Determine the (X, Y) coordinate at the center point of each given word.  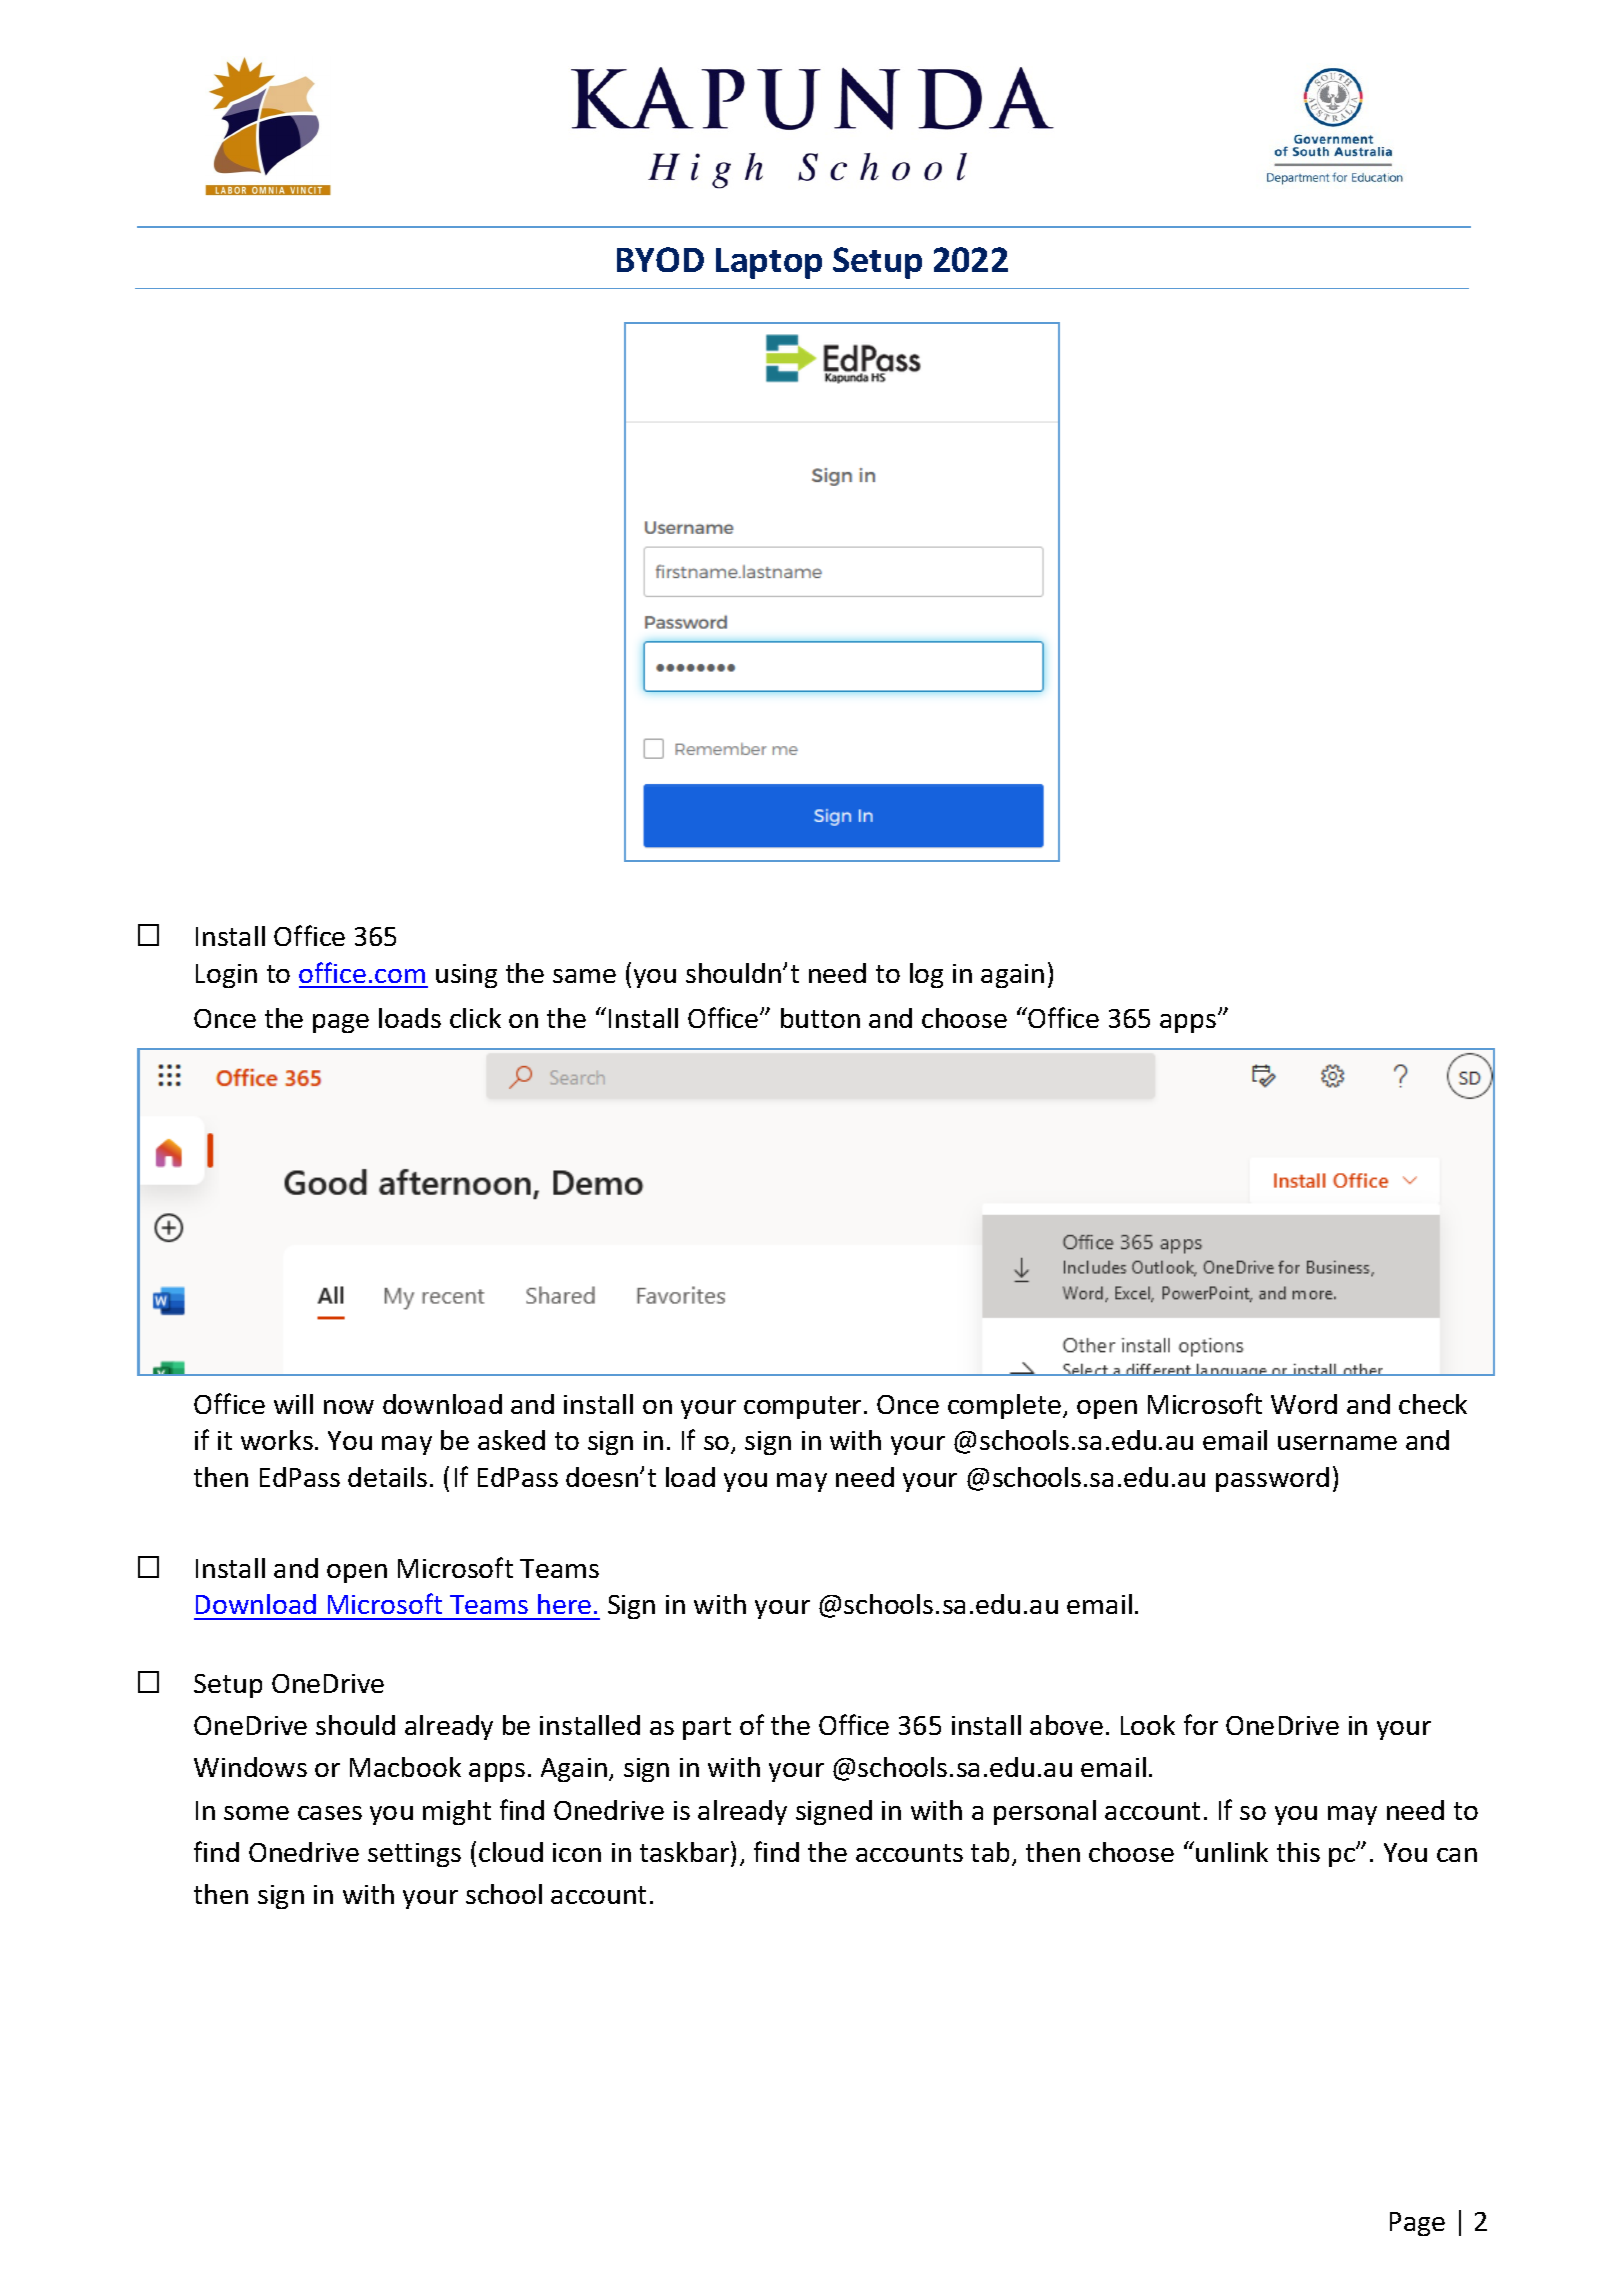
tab (990, 1852)
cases (330, 1813)
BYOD (660, 259)
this (1298, 1852)
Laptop (769, 263)
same (584, 976)
